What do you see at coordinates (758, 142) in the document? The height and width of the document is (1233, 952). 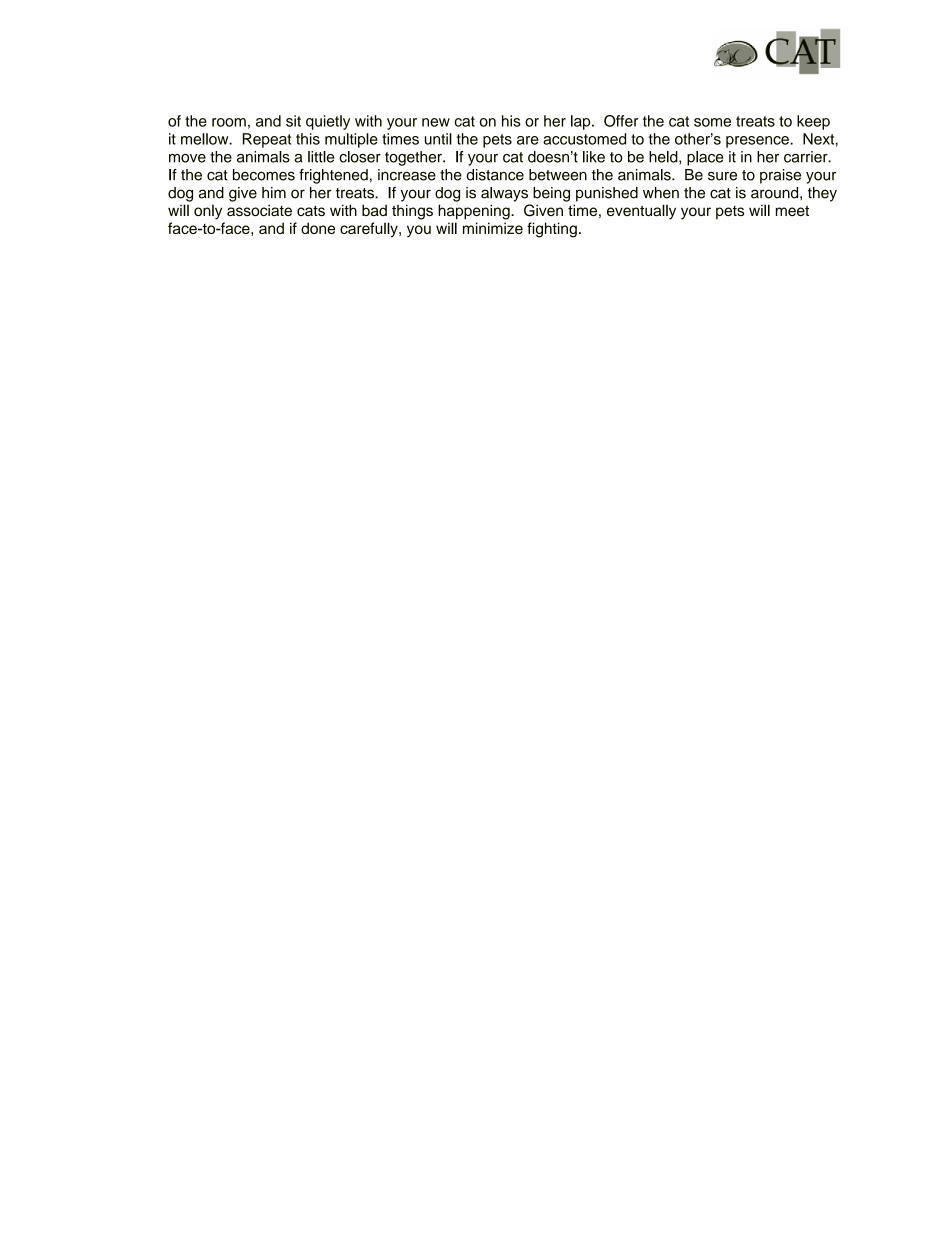 I see `presence` at bounding box center [758, 142].
